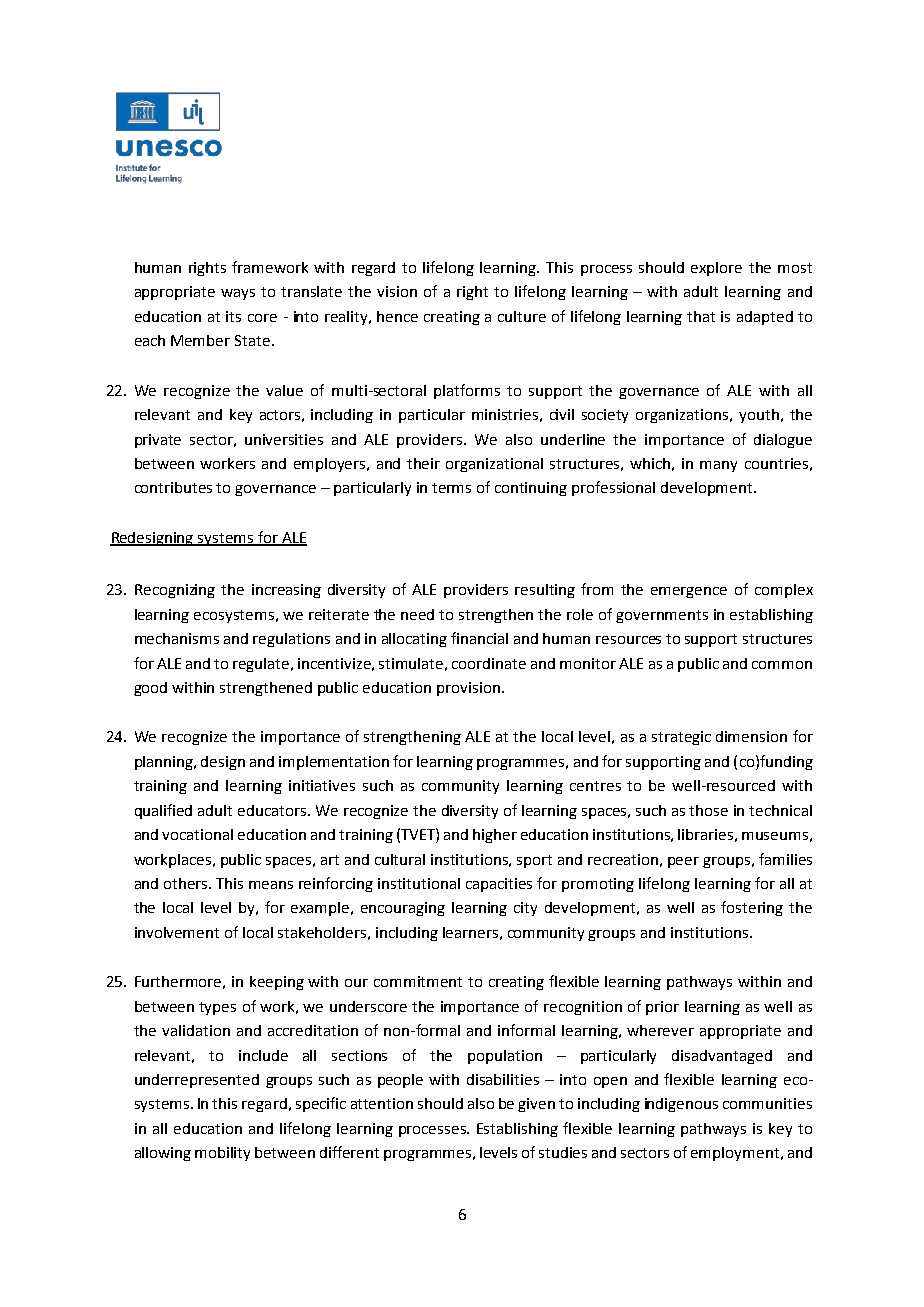 The height and width of the screenshot is (1307, 924). I want to click on vocational, so click(197, 834).
